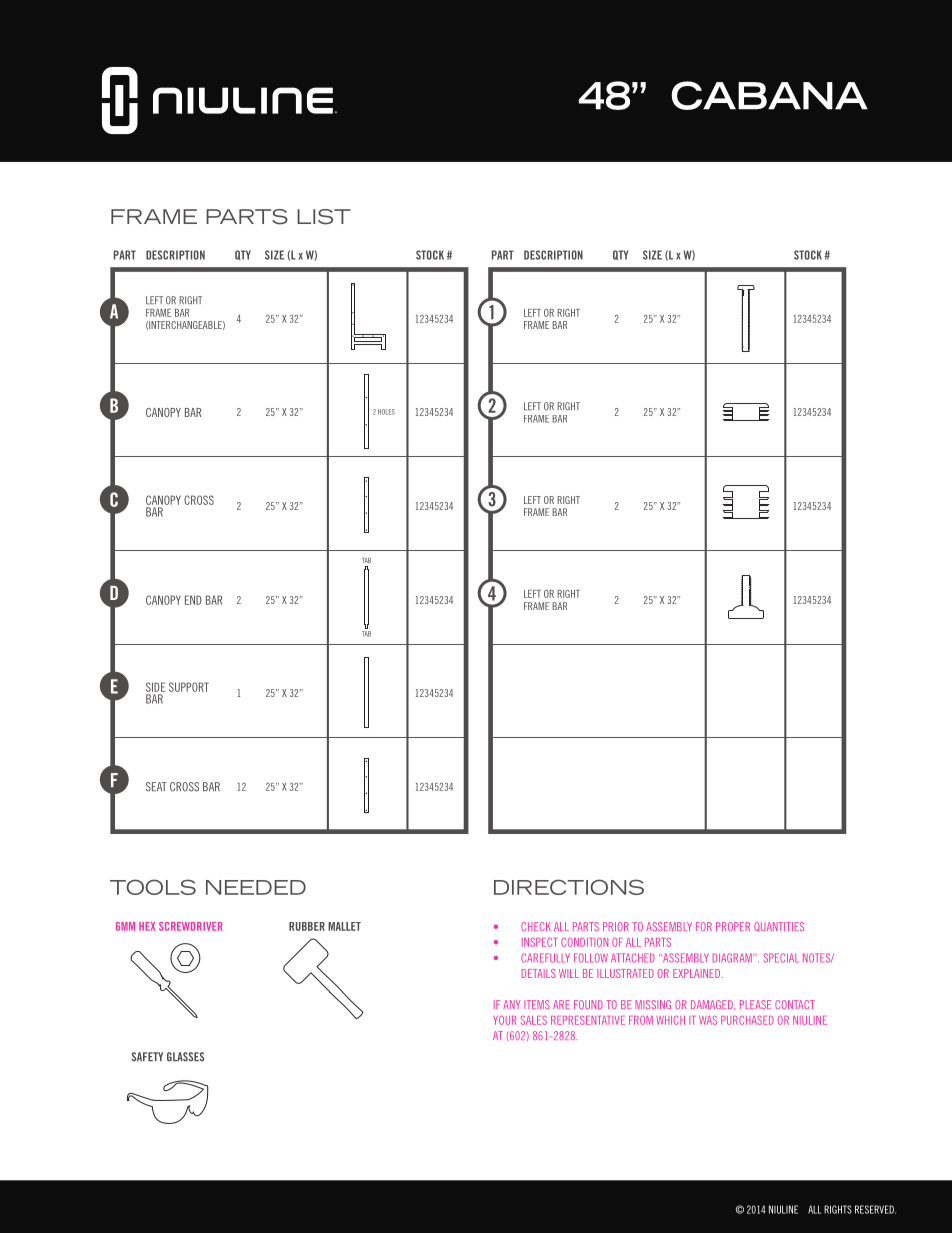 This screenshot has height=1233, width=952. I want to click on SIDE, so click(156, 687).
